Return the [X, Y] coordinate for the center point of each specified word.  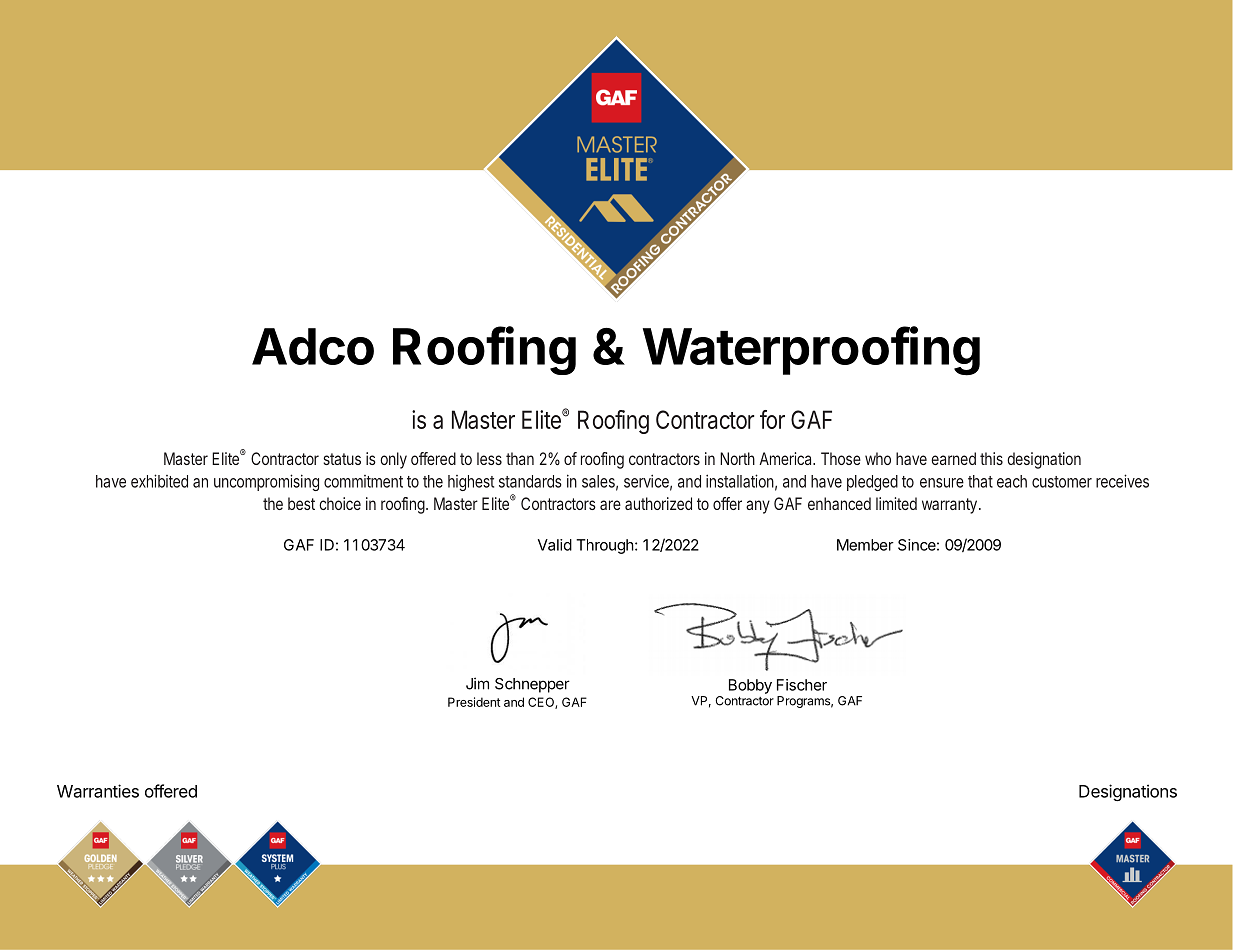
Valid [555, 545]
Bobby [750, 686]
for [772, 419]
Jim [477, 683]
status [342, 459]
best [301, 503]
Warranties [98, 791]
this [991, 458]
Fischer [802, 685]
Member [865, 545]
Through [605, 546]
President [474, 702]
